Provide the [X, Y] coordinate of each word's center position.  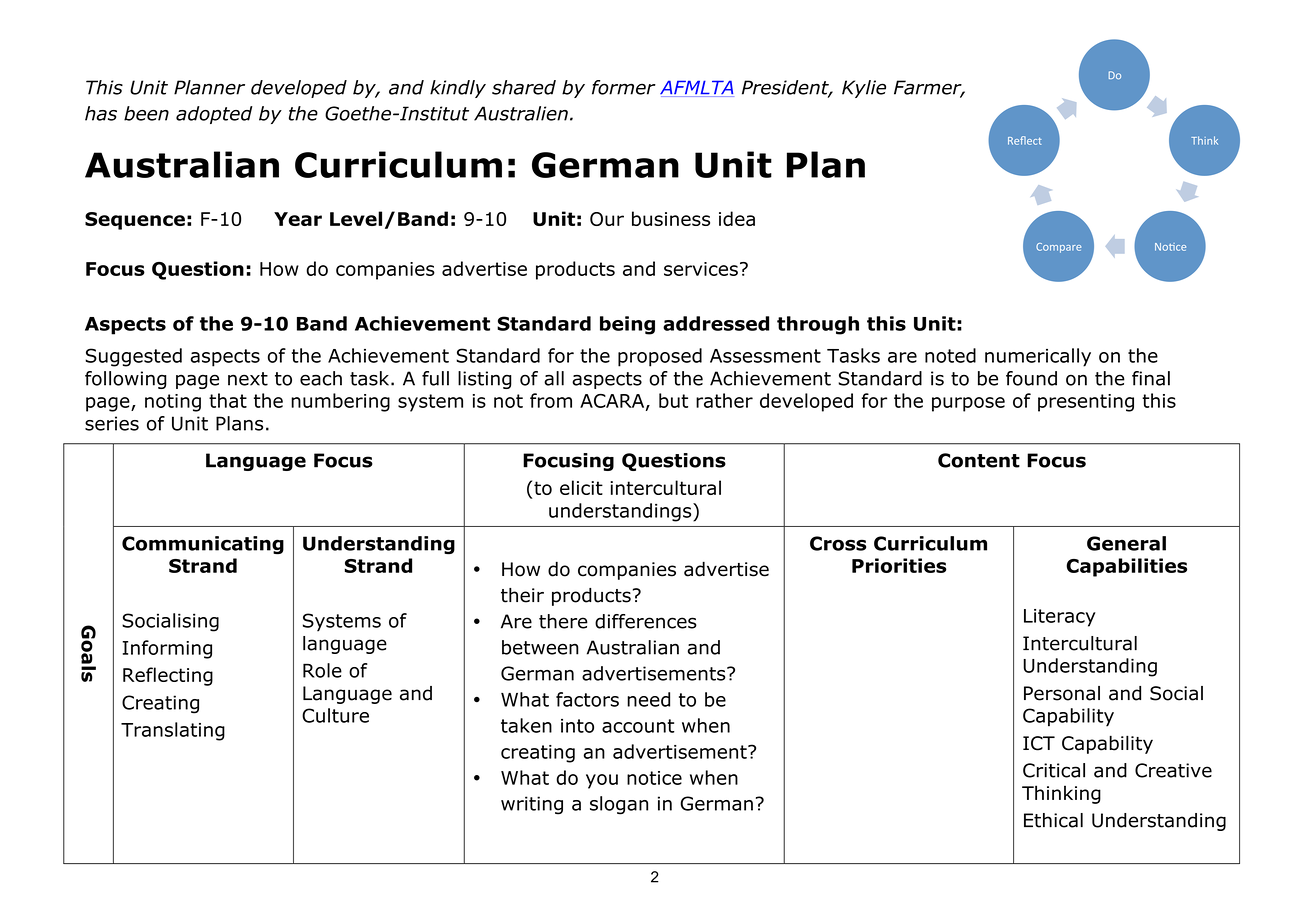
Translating [173, 731]
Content [979, 460]
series [112, 423]
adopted [214, 115]
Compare [1058, 248]
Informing [167, 649]
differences [646, 621]
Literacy [1060, 618]
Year [298, 219]
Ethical [1053, 820]
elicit [581, 487]
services [701, 269]
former [624, 87]
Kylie [864, 89]
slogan [619, 805]
